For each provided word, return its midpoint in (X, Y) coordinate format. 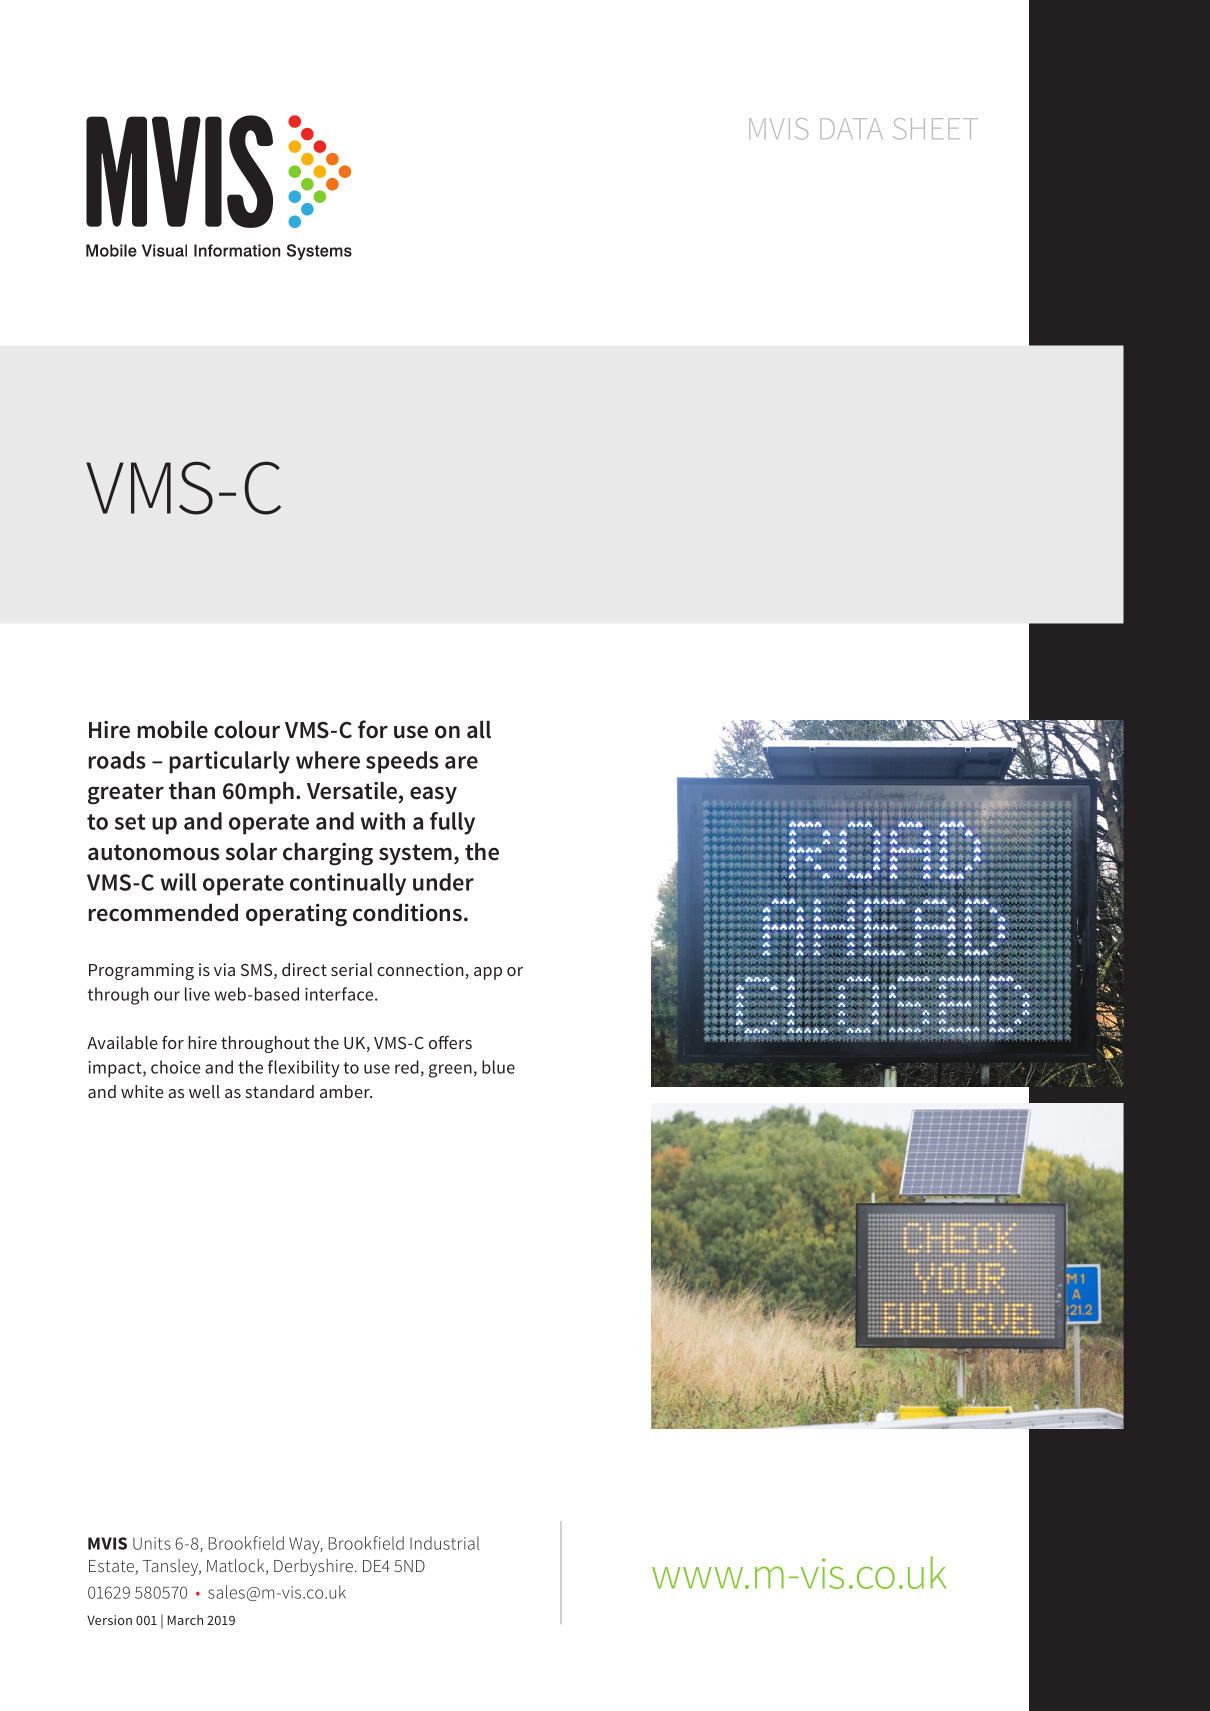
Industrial (444, 1543)
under (443, 882)
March (185, 1620)
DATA (851, 128)
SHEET (935, 129)
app (488, 973)
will (179, 882)
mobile (172, 729)
